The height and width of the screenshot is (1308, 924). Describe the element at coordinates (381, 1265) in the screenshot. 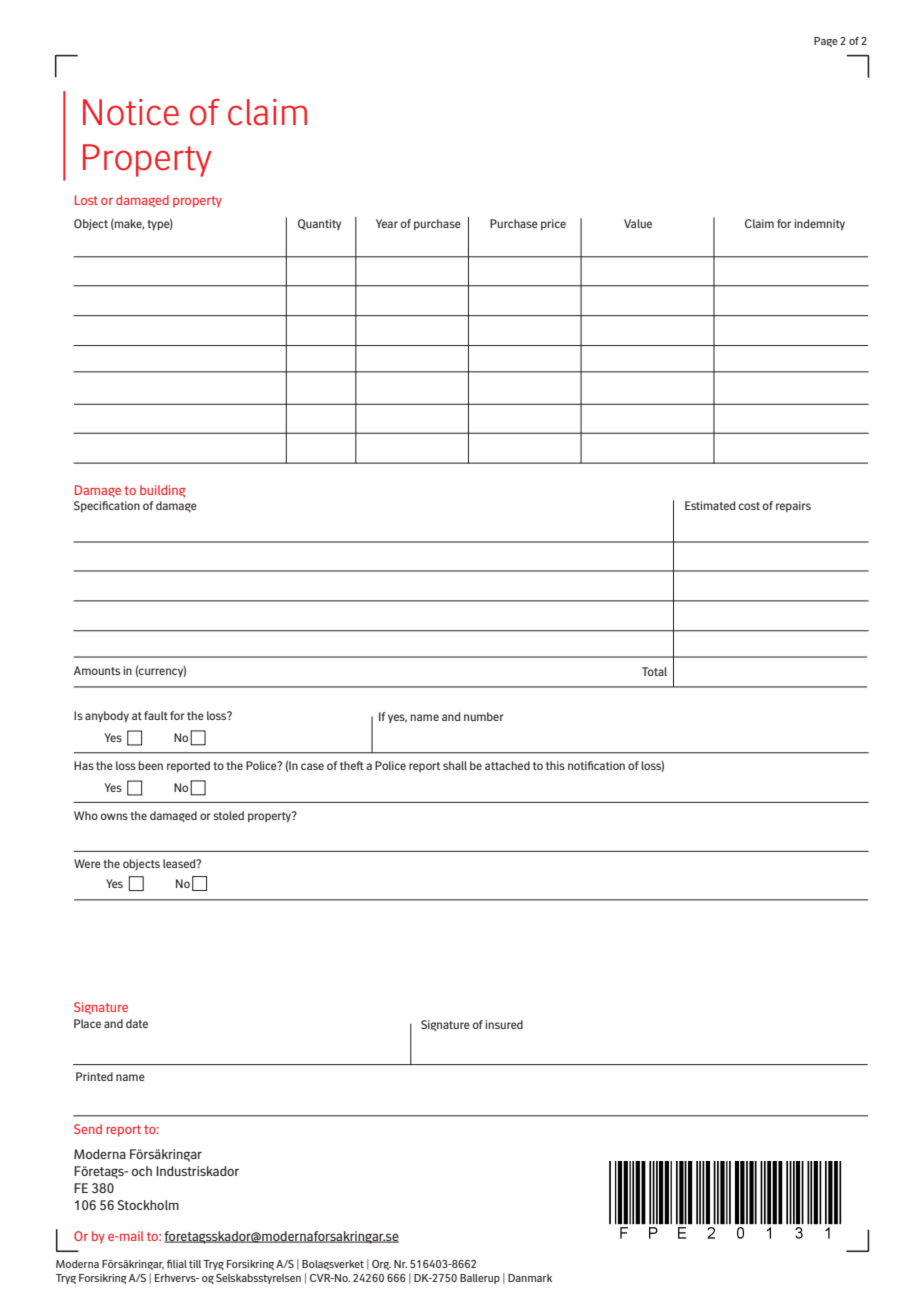

I see `Org` at that location.
